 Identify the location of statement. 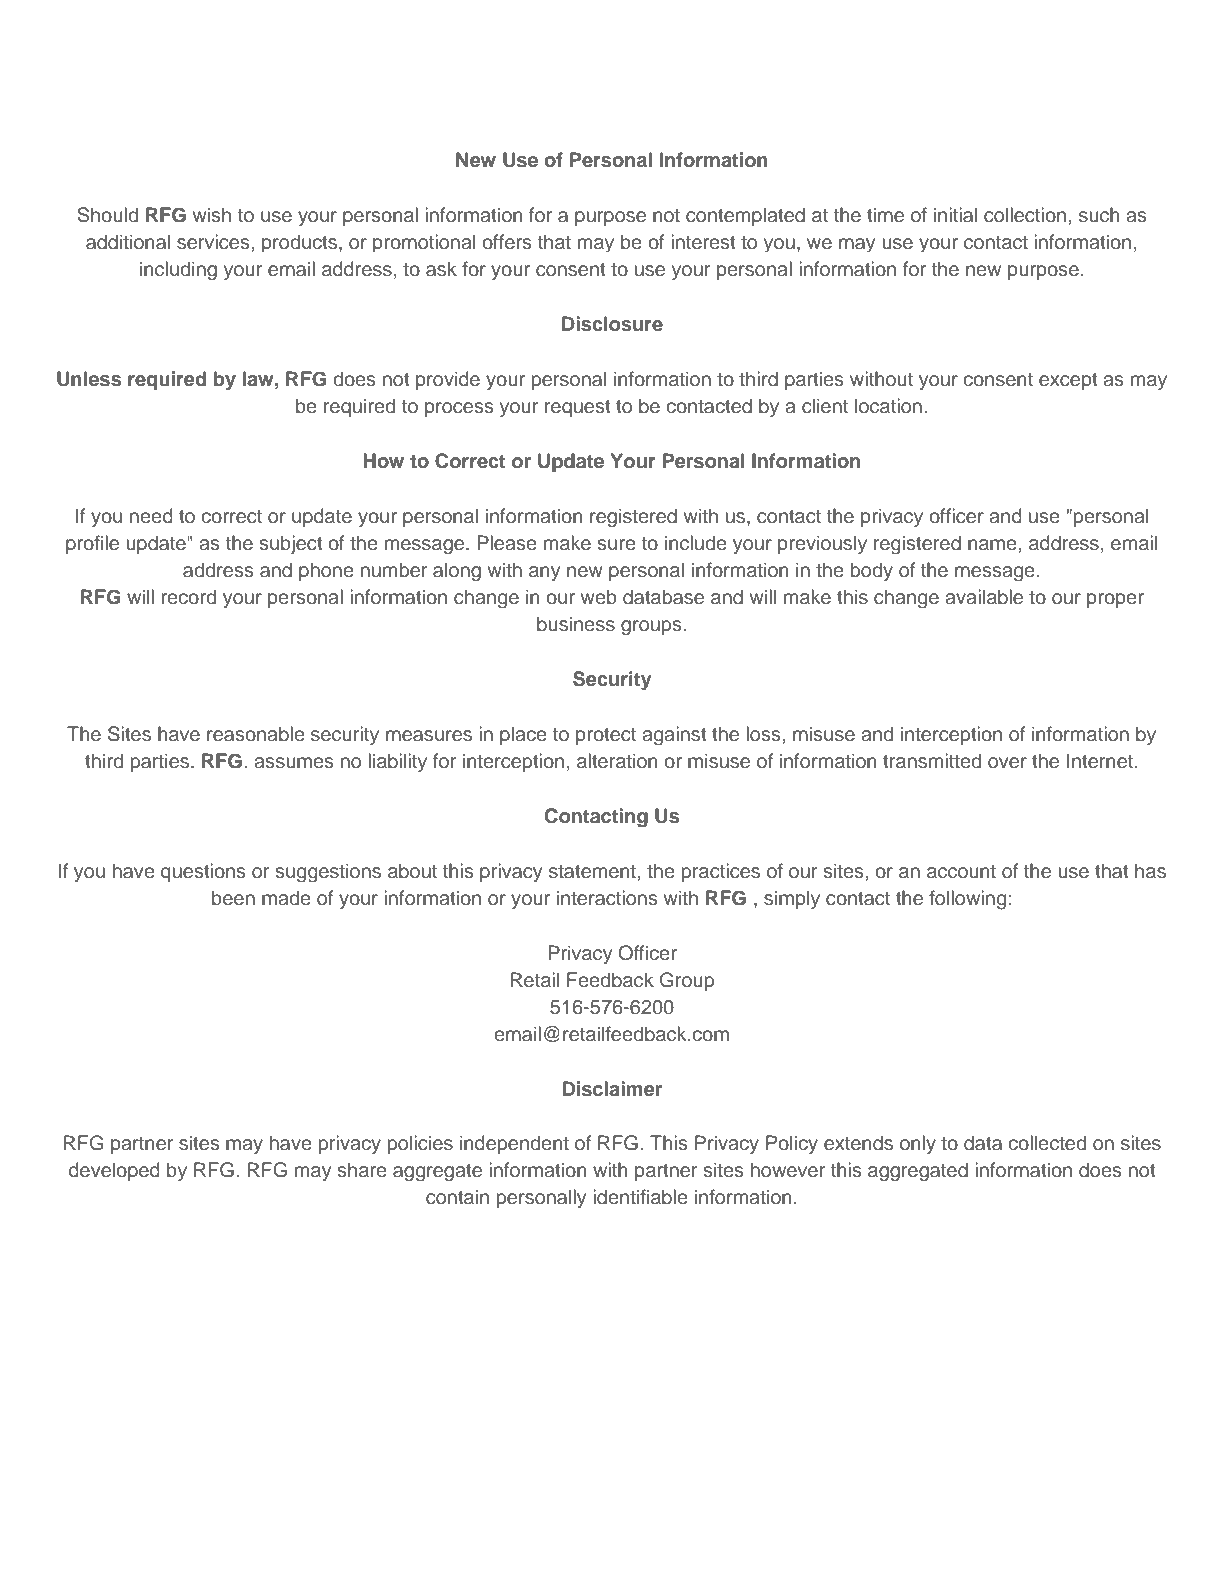
(593, 872).
